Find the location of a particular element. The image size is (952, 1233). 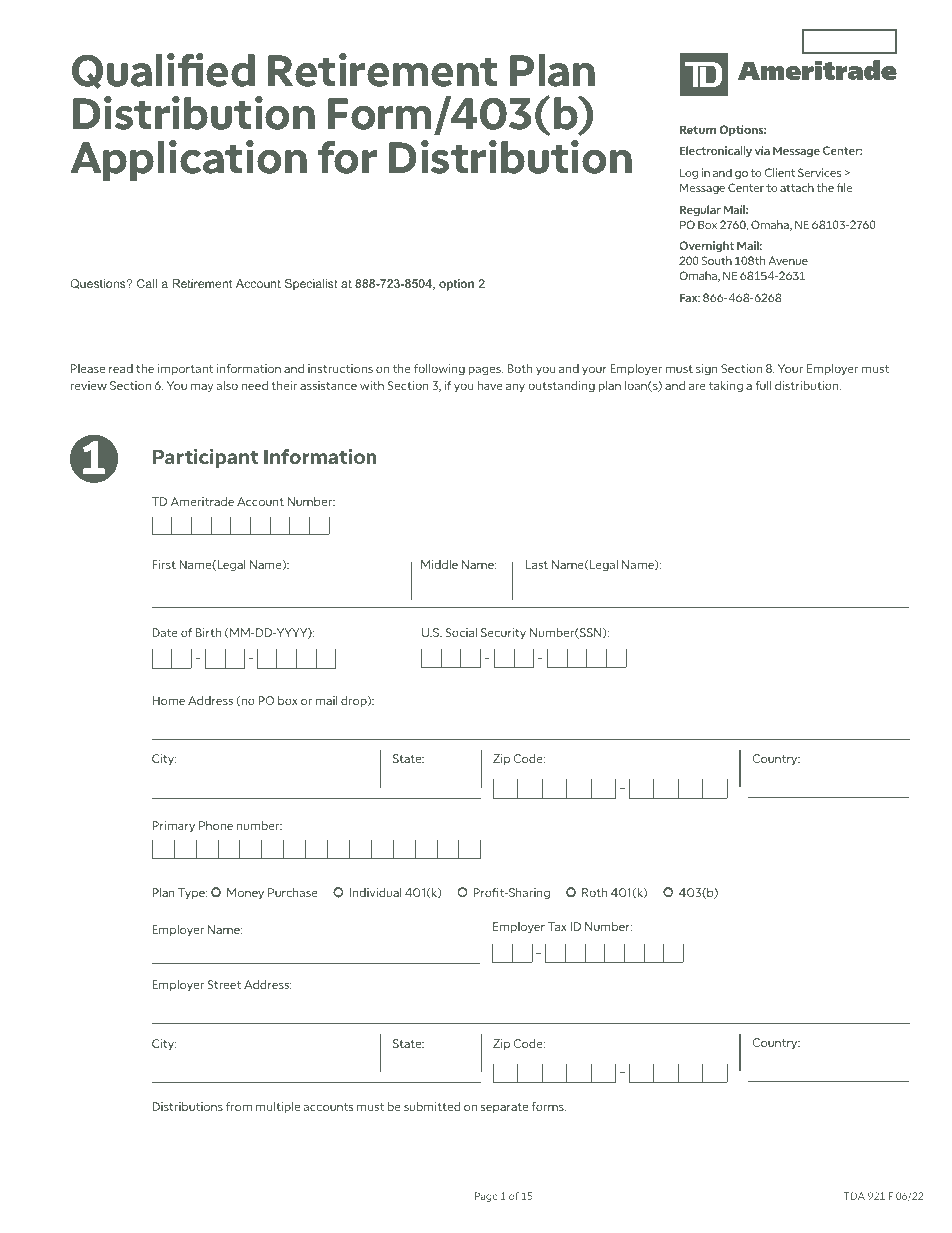

Qualified is located at coordinates (163, 71).
